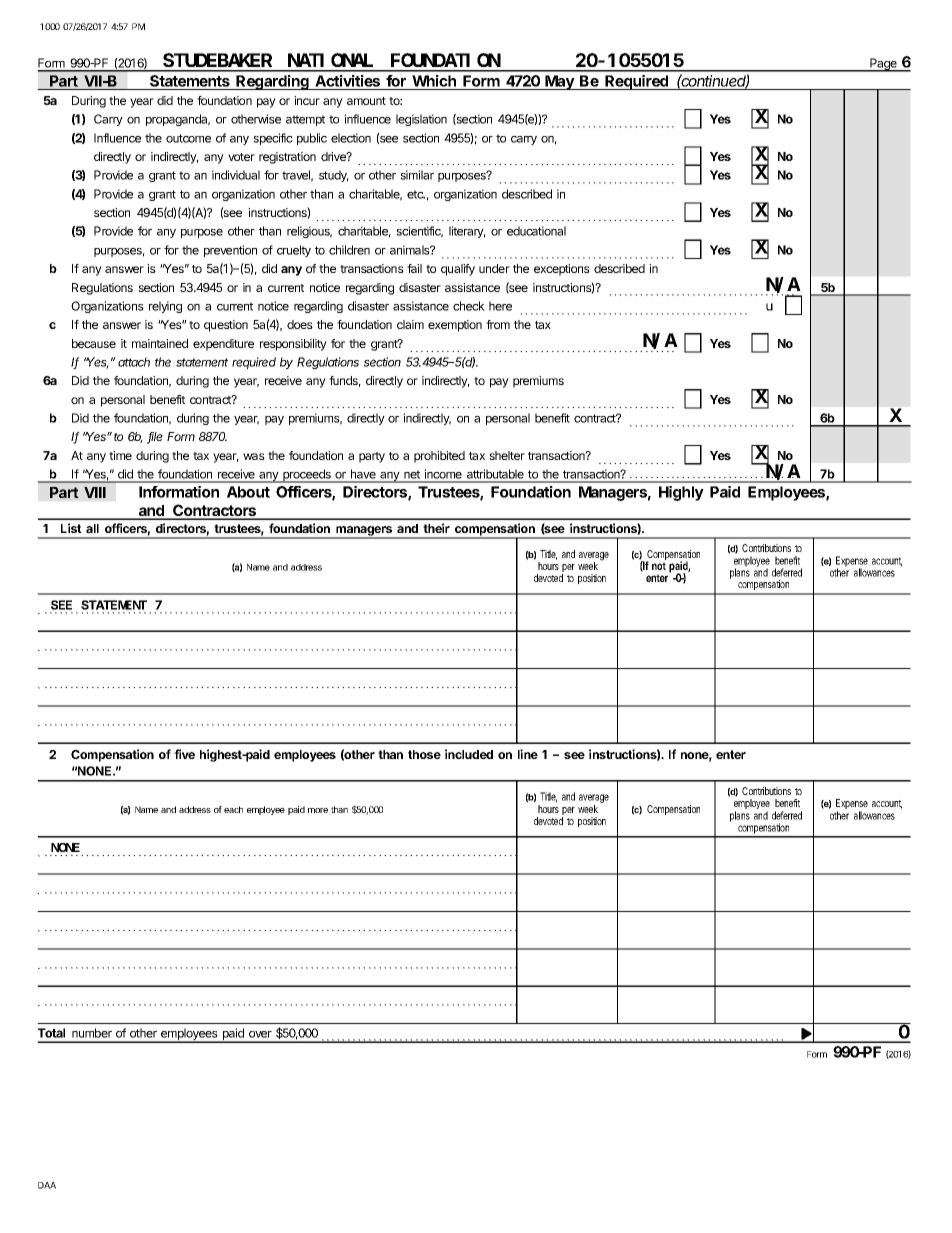  What do you see at coordinates (421, 120) in the page?
I see `legislation` at bounding box center [421, 120].
